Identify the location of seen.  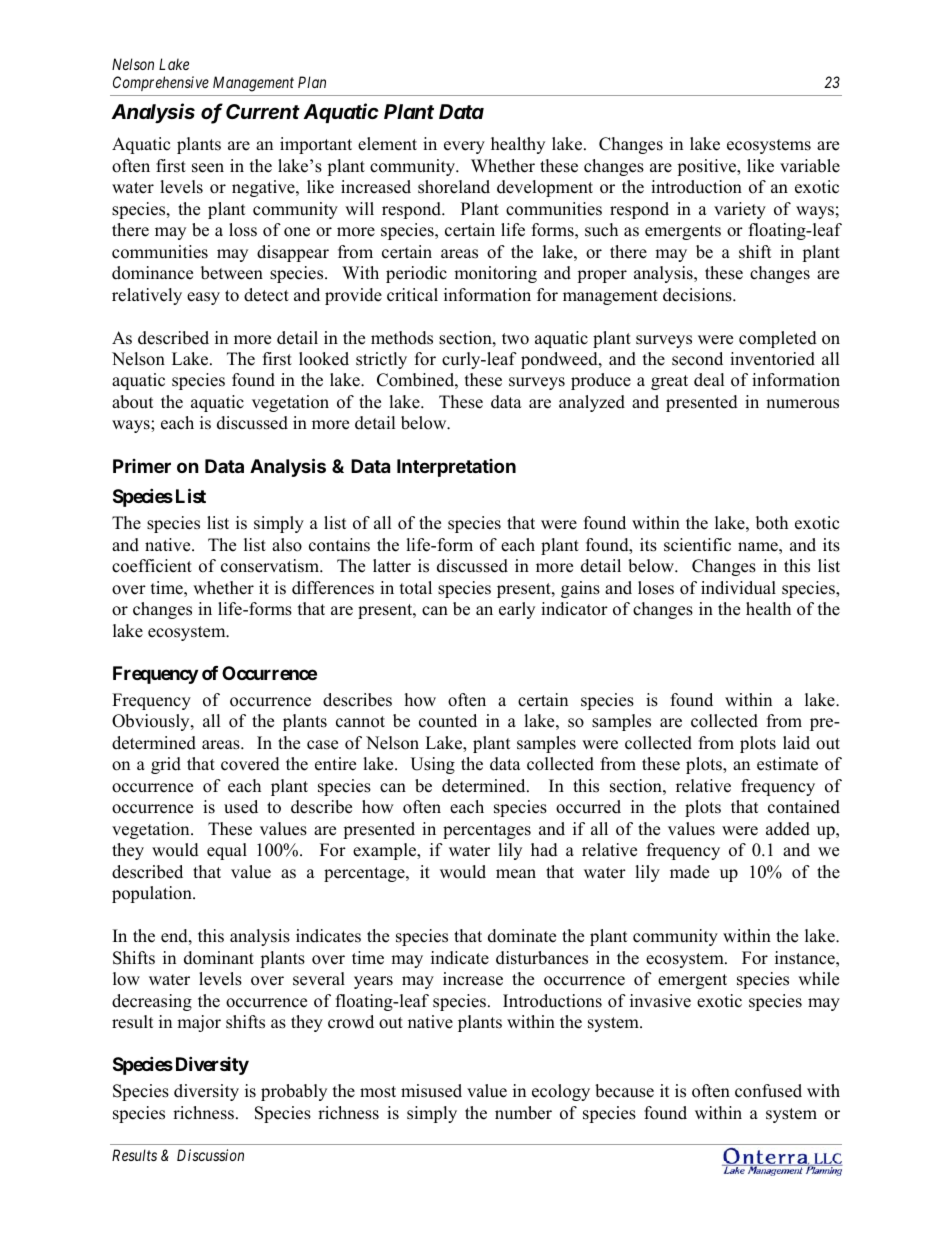
(208, 168).
